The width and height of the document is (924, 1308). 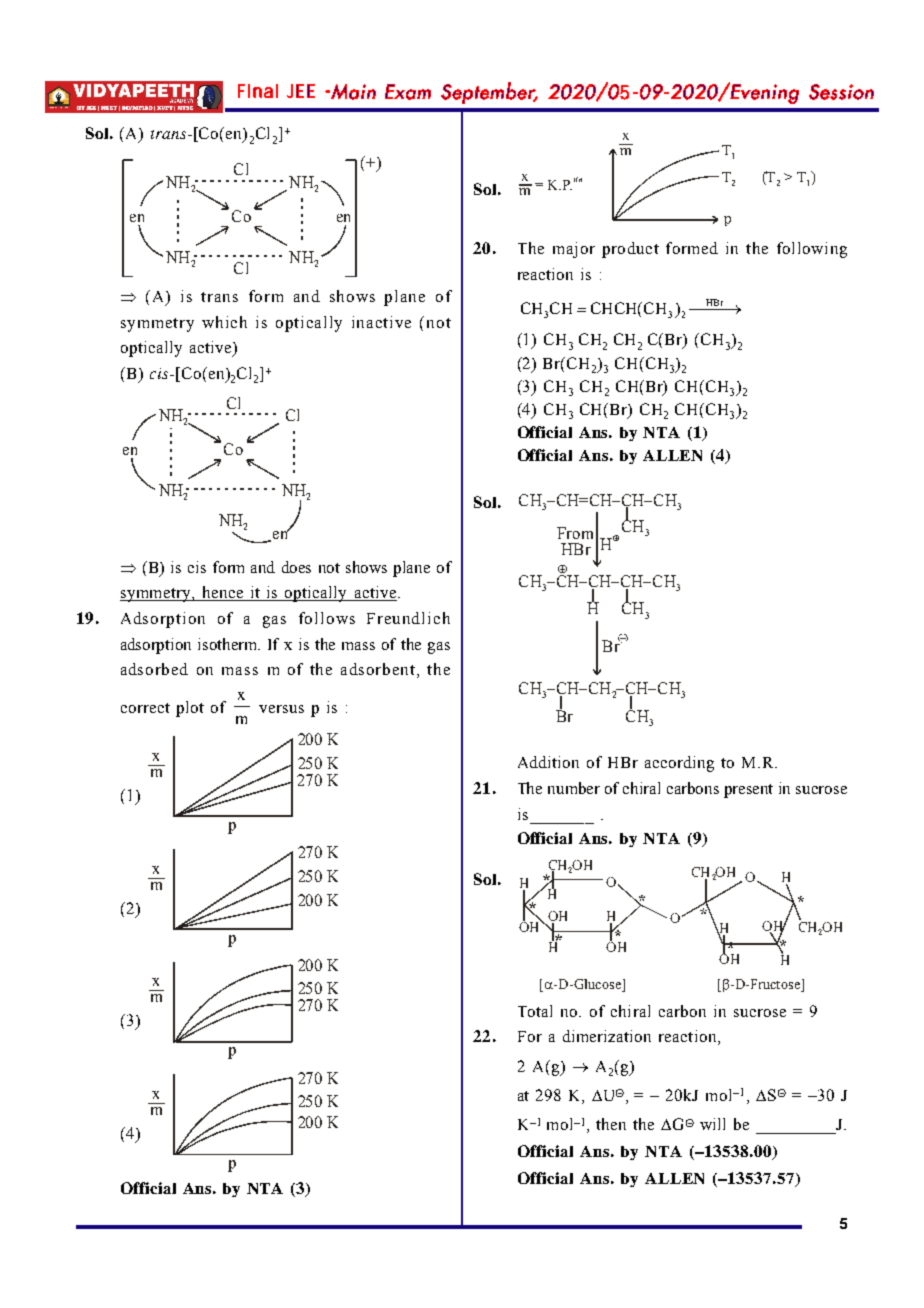 What do you see at coordinates (489, 93) in the document?
I see `September` at bounding box center [489, 93].
